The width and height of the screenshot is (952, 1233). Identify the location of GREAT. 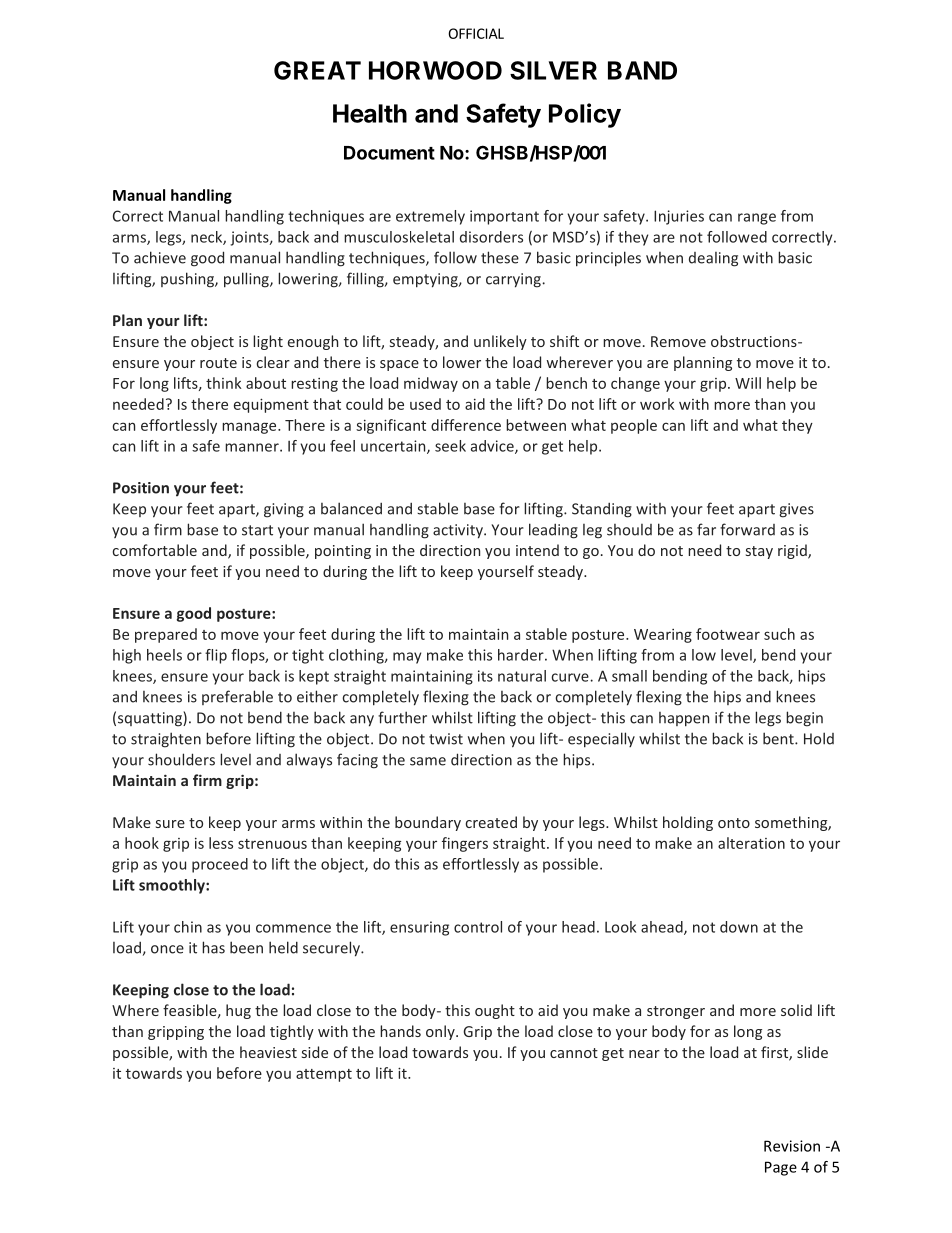
(317, 70).
